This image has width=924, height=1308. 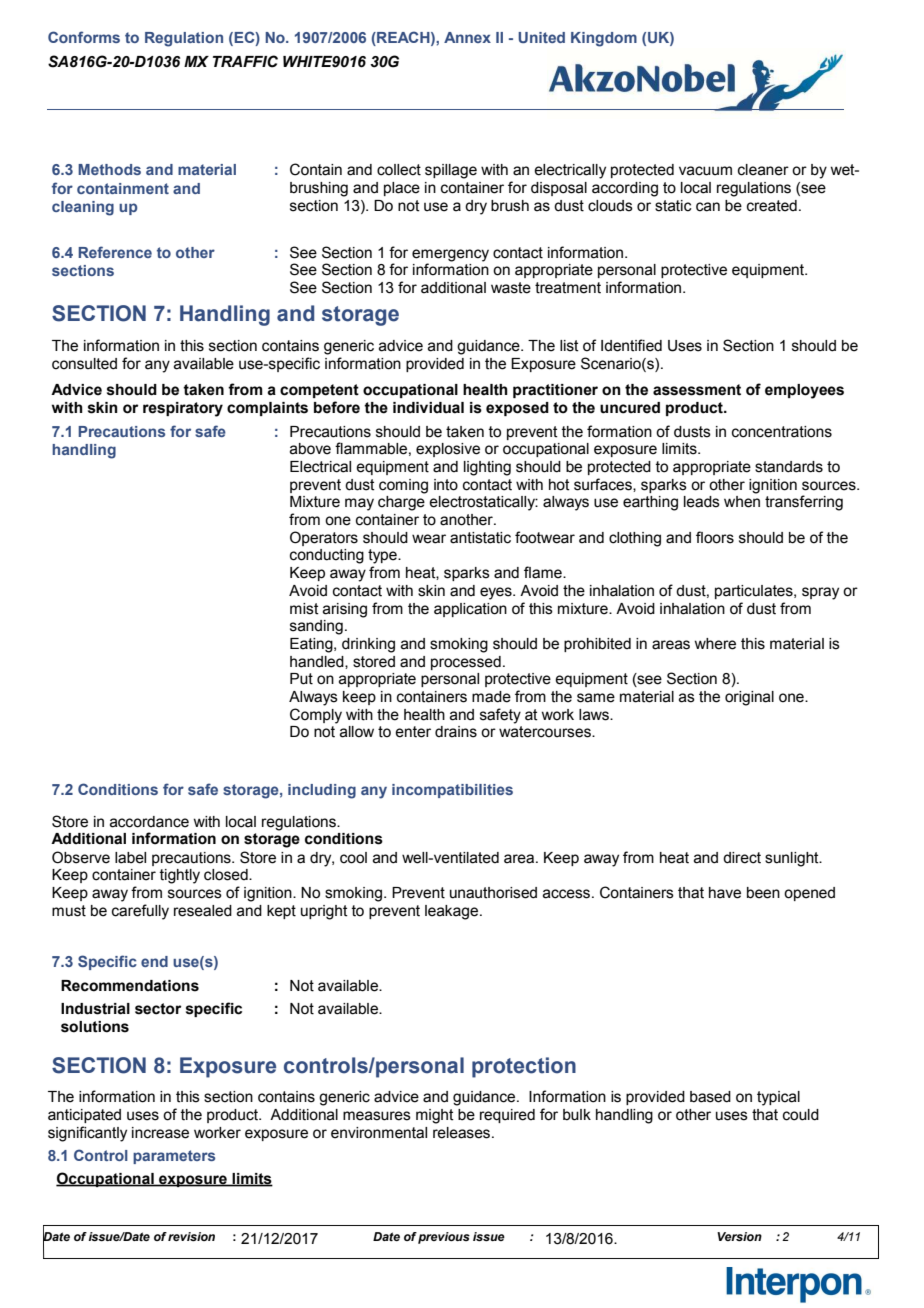 I want to click on vacuum, so click(x=705, y=171).
